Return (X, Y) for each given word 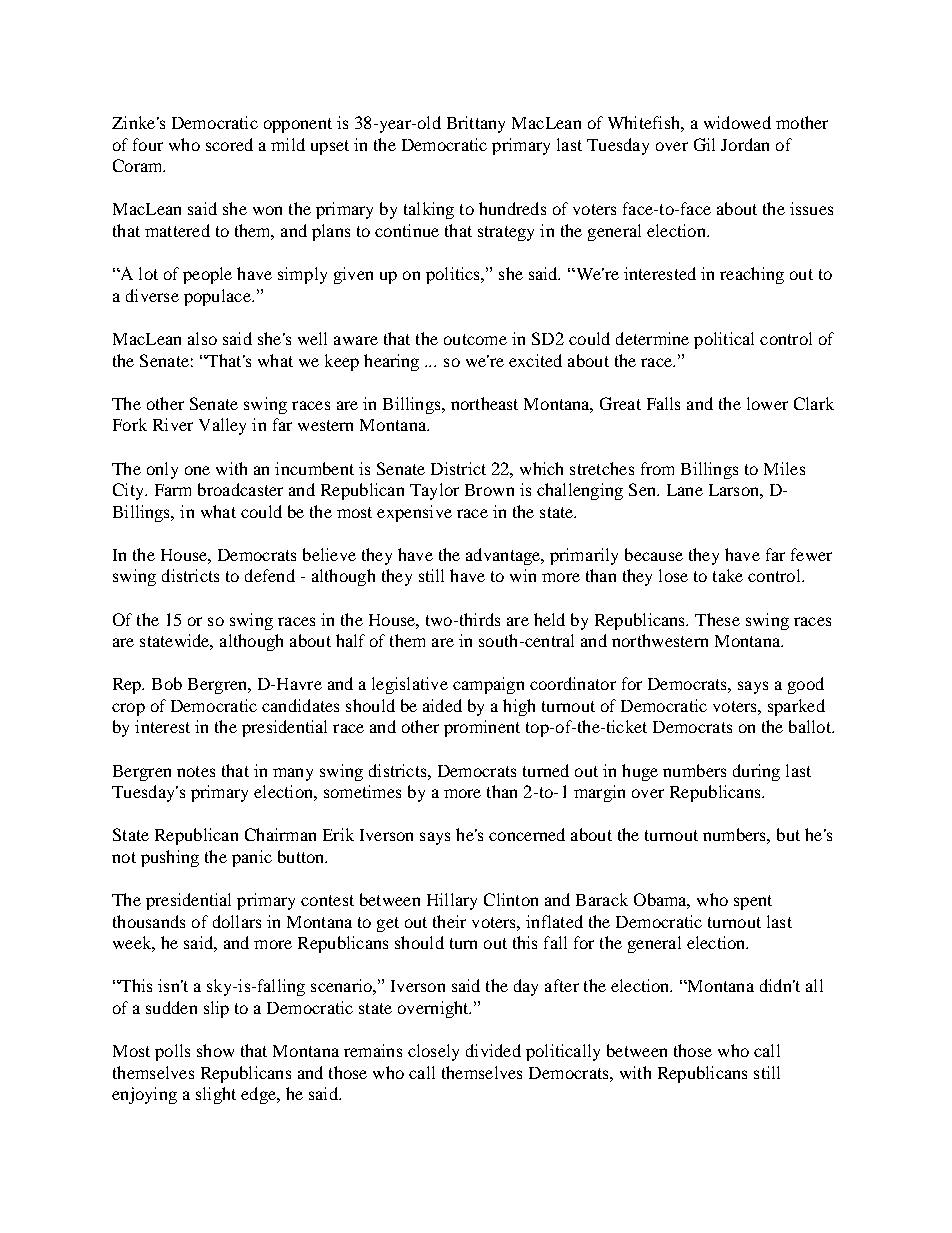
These (717, 619)
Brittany (476, 124)
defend (270, 575)
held (549, 619)
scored (229, 144)
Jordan (745, 144)
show (215, 1050)
